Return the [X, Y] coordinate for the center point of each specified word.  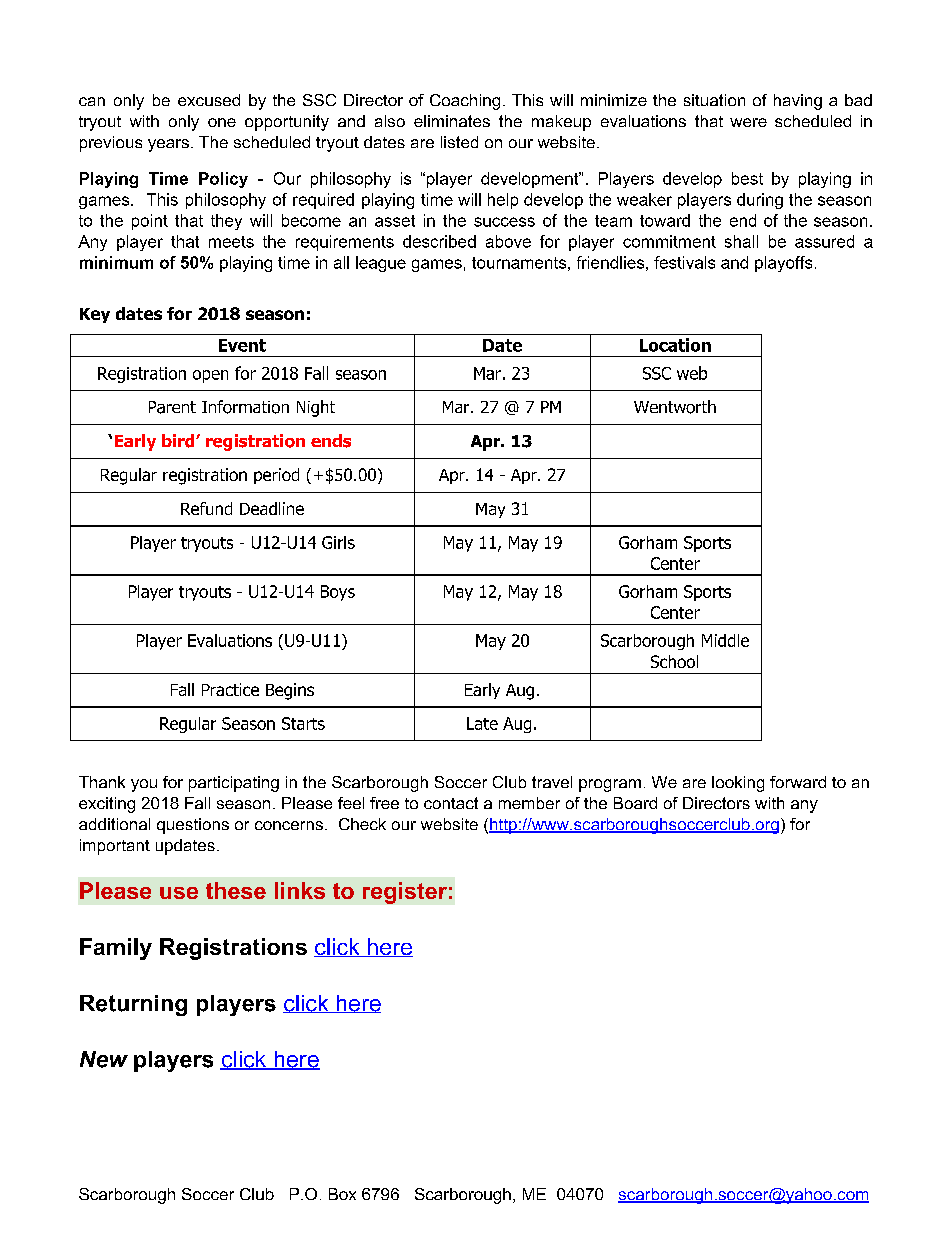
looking [738, 784]
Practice [230, 689]
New [104, 1059]
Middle [725, 640]
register [405, 893]
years [168, 145]
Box [342, 1194]
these [236, 890]
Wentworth [675, 407]
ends [331, 441]
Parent [172, 407]
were [748, 122]
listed [459, 142]
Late [482, 723]
